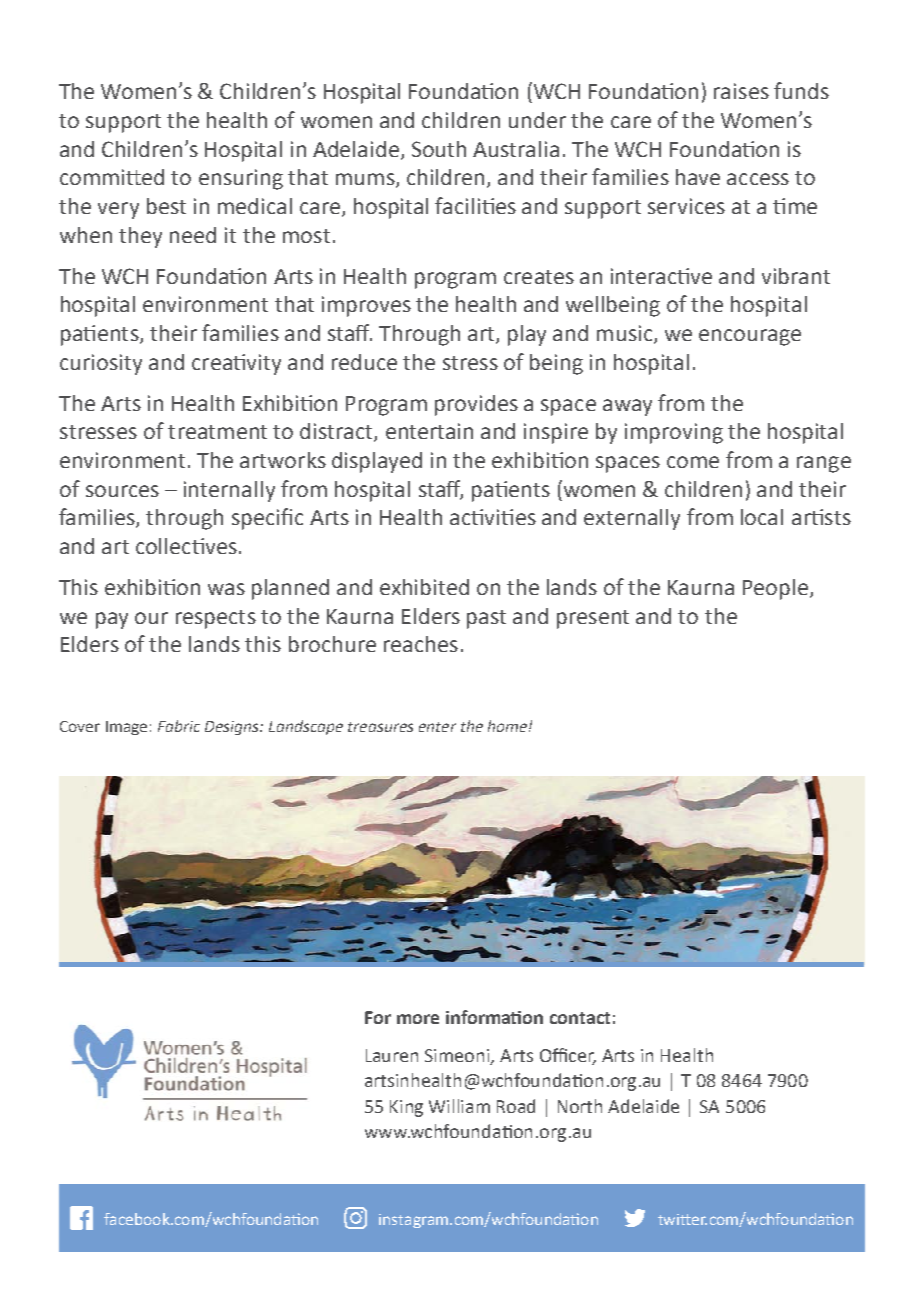  I want to click on home, so click(507, 726).
